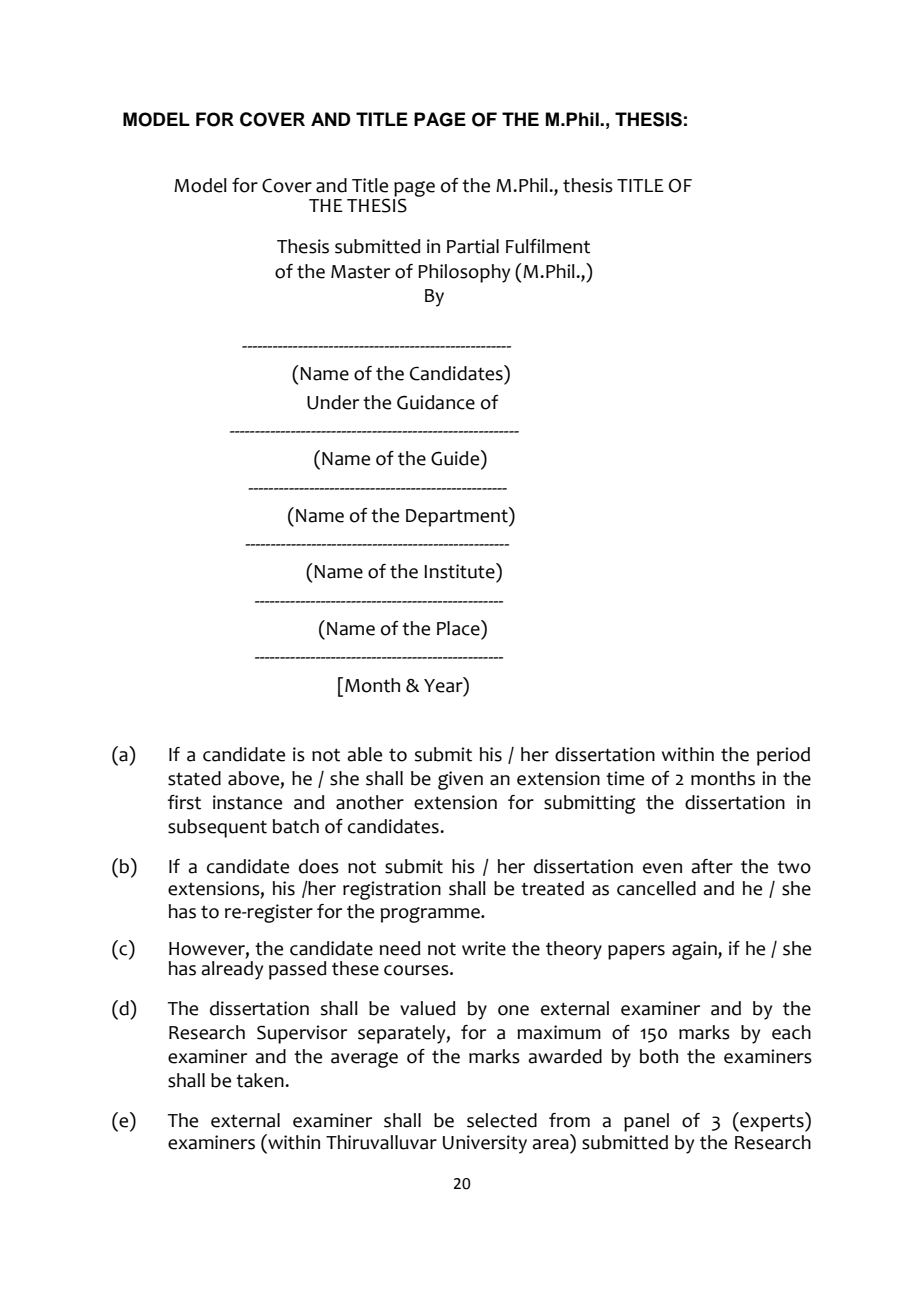 This document has height=1308, width=924. Describe the element at coordinates (548, 246) in the document. I see `Fulfilment` at that location.
